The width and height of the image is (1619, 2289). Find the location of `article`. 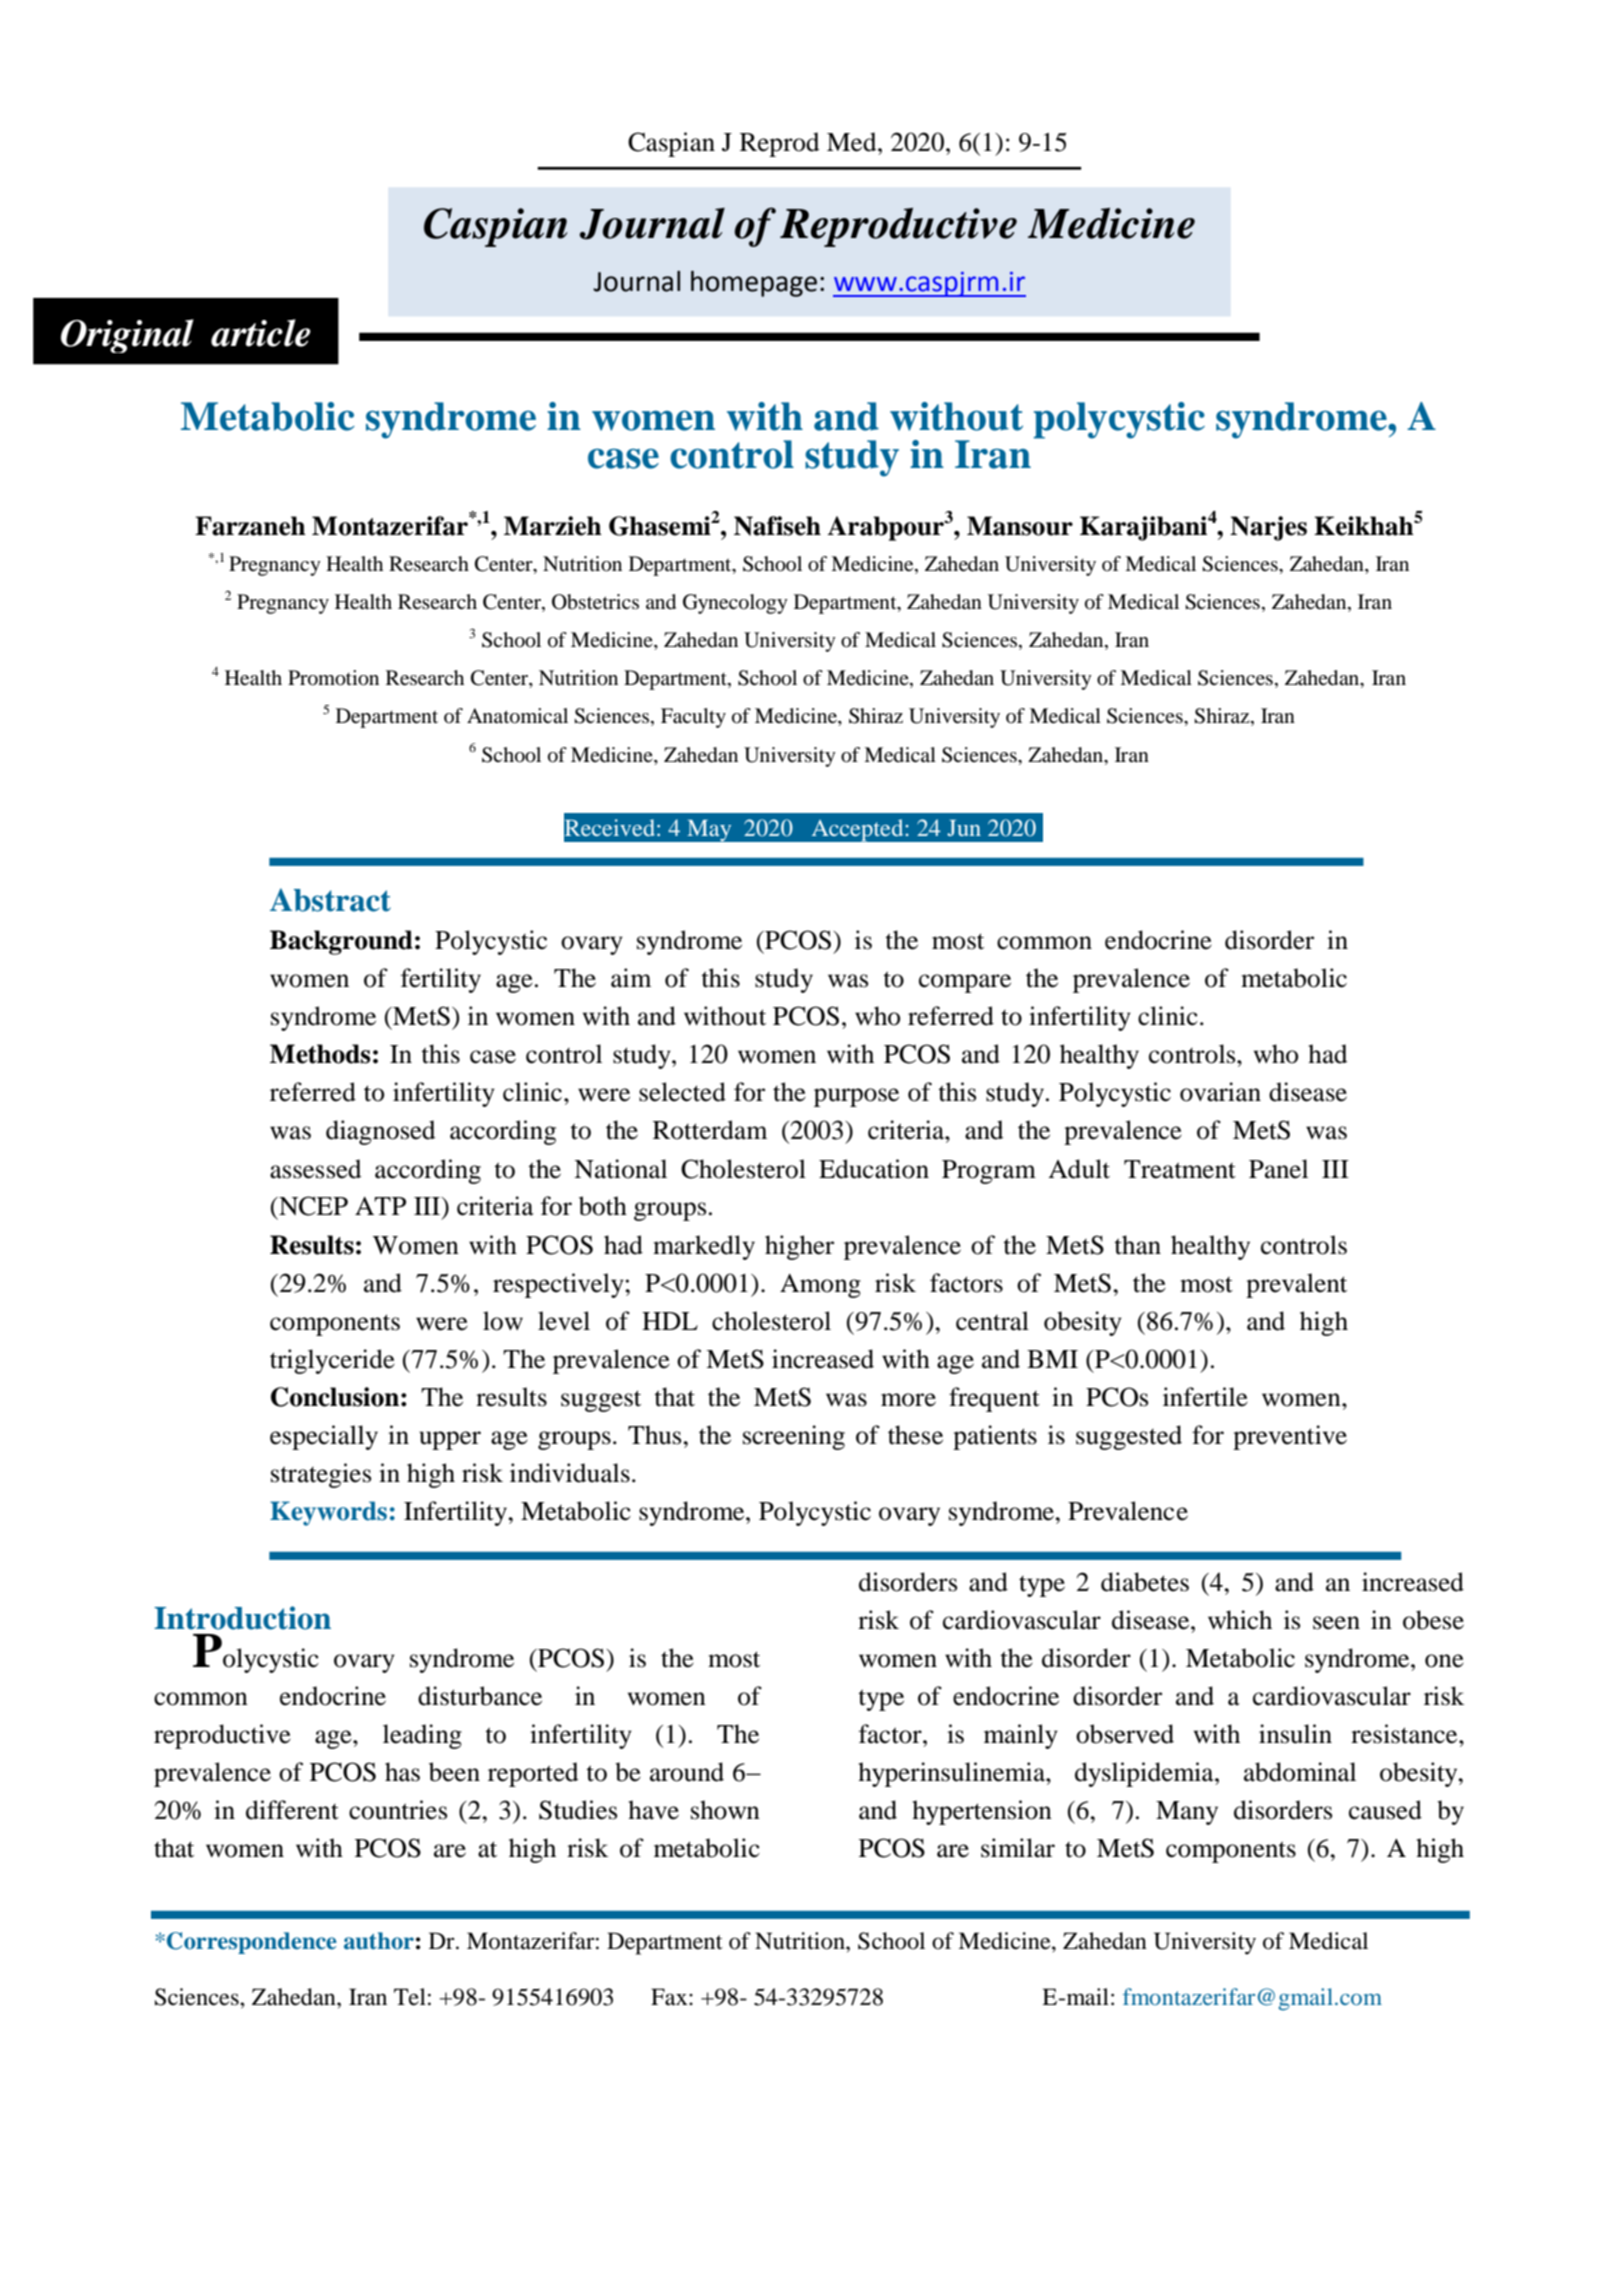

article is located at coordinates (261, 333).
